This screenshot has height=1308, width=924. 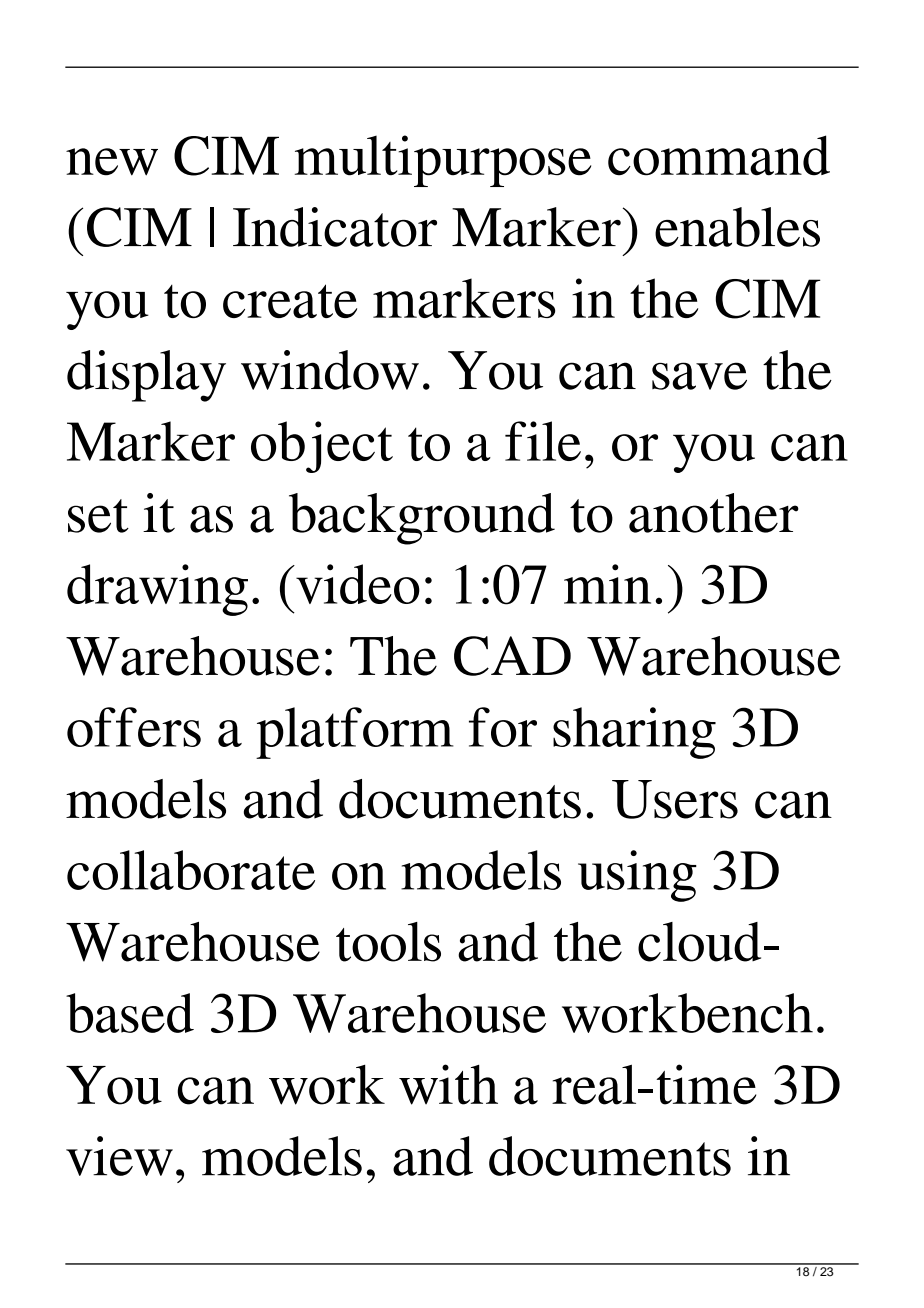 What do you see at coordinates (719, 155) in the screenshot?
I see `command` at bounding box center [719, 155].
